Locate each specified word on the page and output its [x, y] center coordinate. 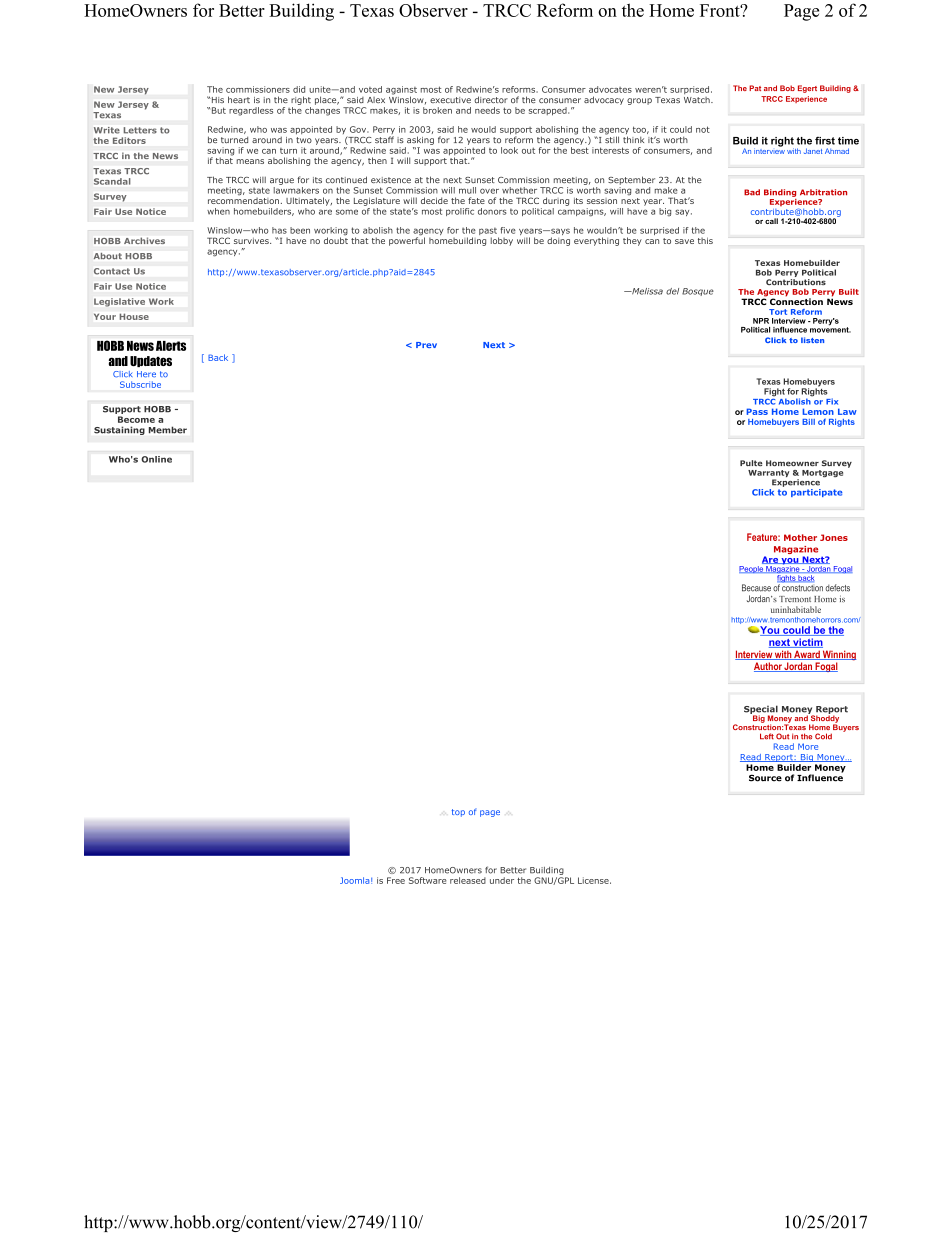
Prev [426, 345]
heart [239, 99]
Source [765, 778]
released [468, 880]
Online [156, 459]
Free [396, 880]
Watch [698, 100]
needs [487, 110]
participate [816, 493]
